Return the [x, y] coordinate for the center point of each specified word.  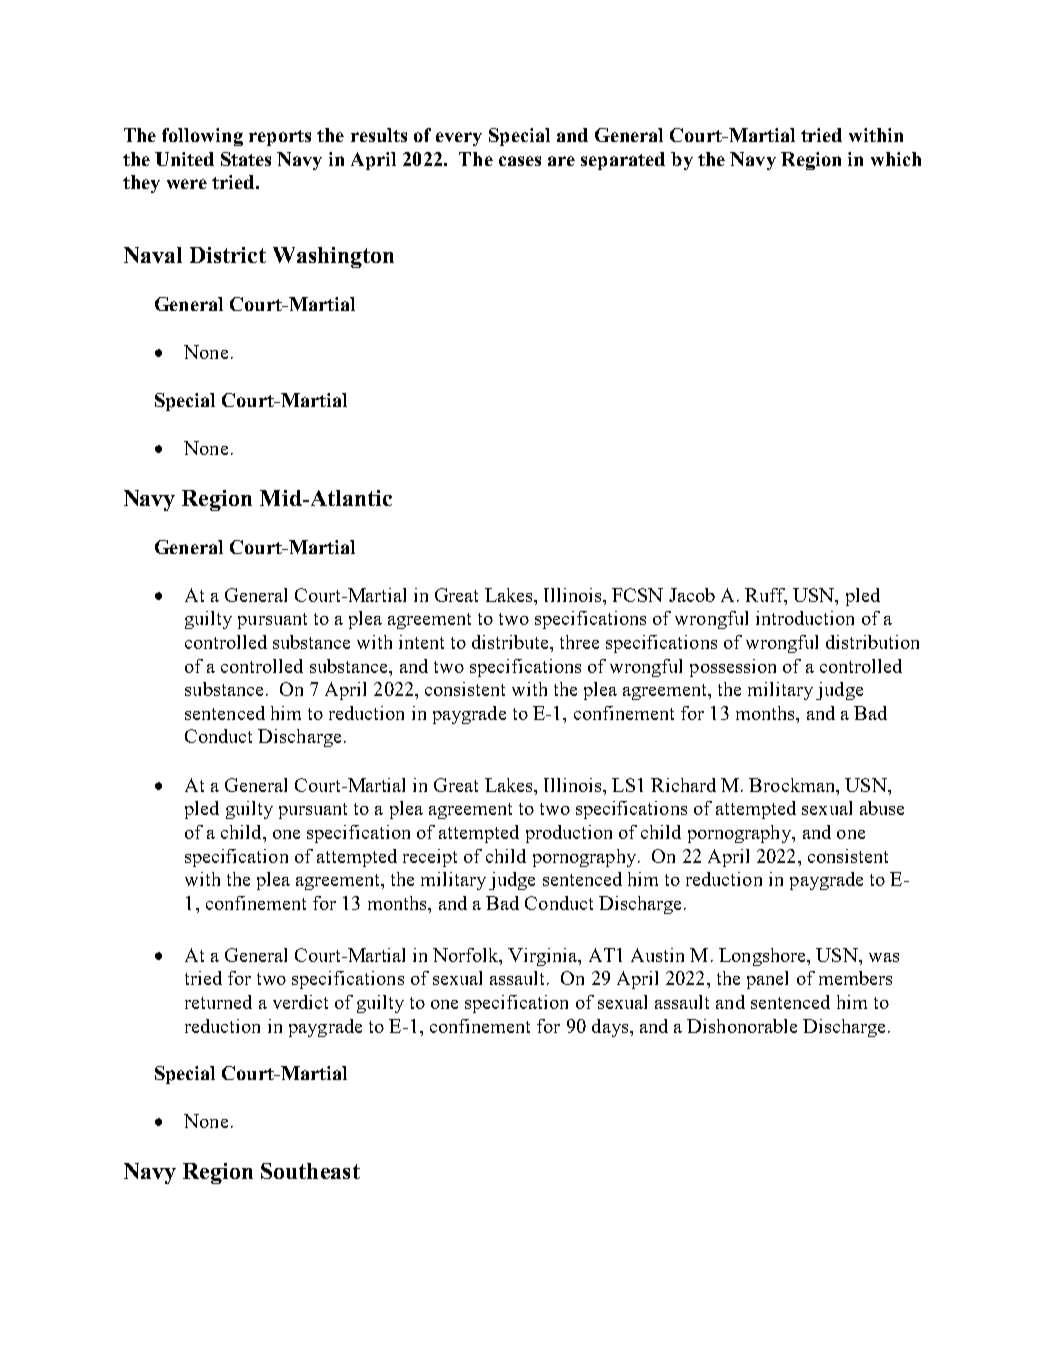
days [610, 1028]
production [569, 834]
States [246, 159]
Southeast [310, 1171]
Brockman [793, 786]
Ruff [766, 596]
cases [520, 161]
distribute [511, 642]
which [896, 159]
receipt [430, 858]
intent [421, 642]
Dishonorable [742, 1026]
